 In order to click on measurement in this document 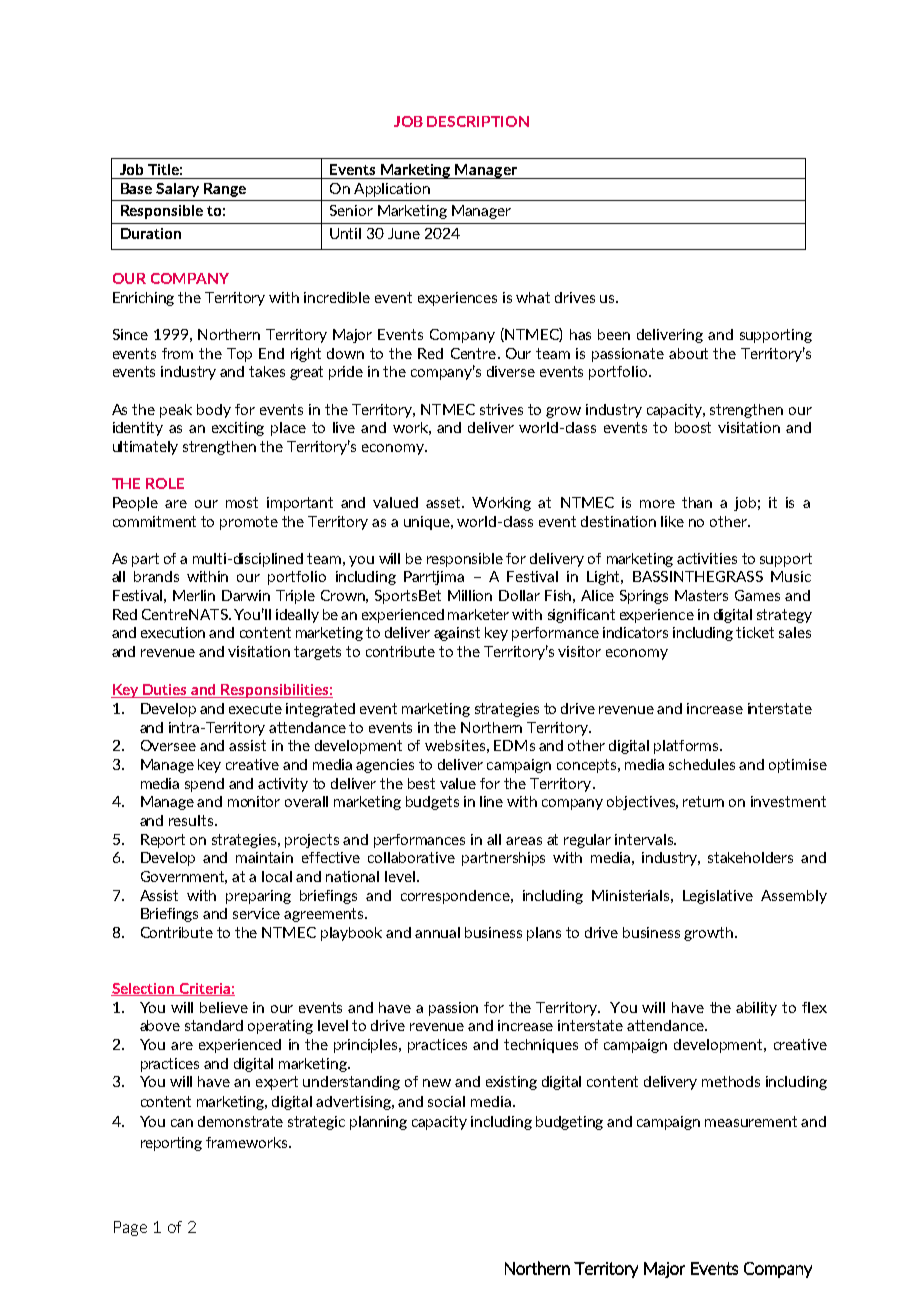, I will do `click(751, 1121)`.
